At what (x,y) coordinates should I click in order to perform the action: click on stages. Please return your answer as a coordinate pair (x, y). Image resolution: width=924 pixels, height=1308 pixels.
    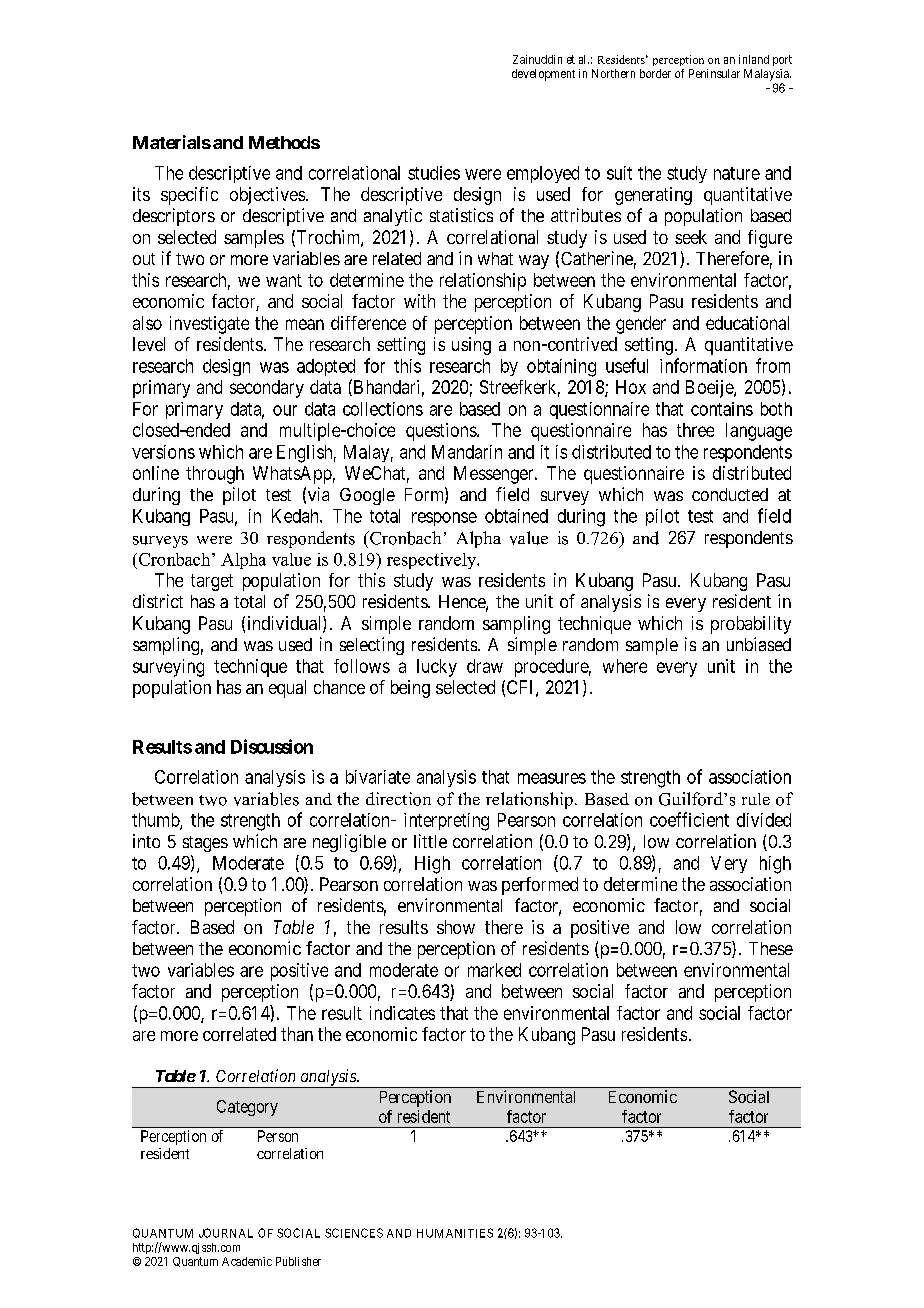
    Looking at the image, I should click on (205, 844).
